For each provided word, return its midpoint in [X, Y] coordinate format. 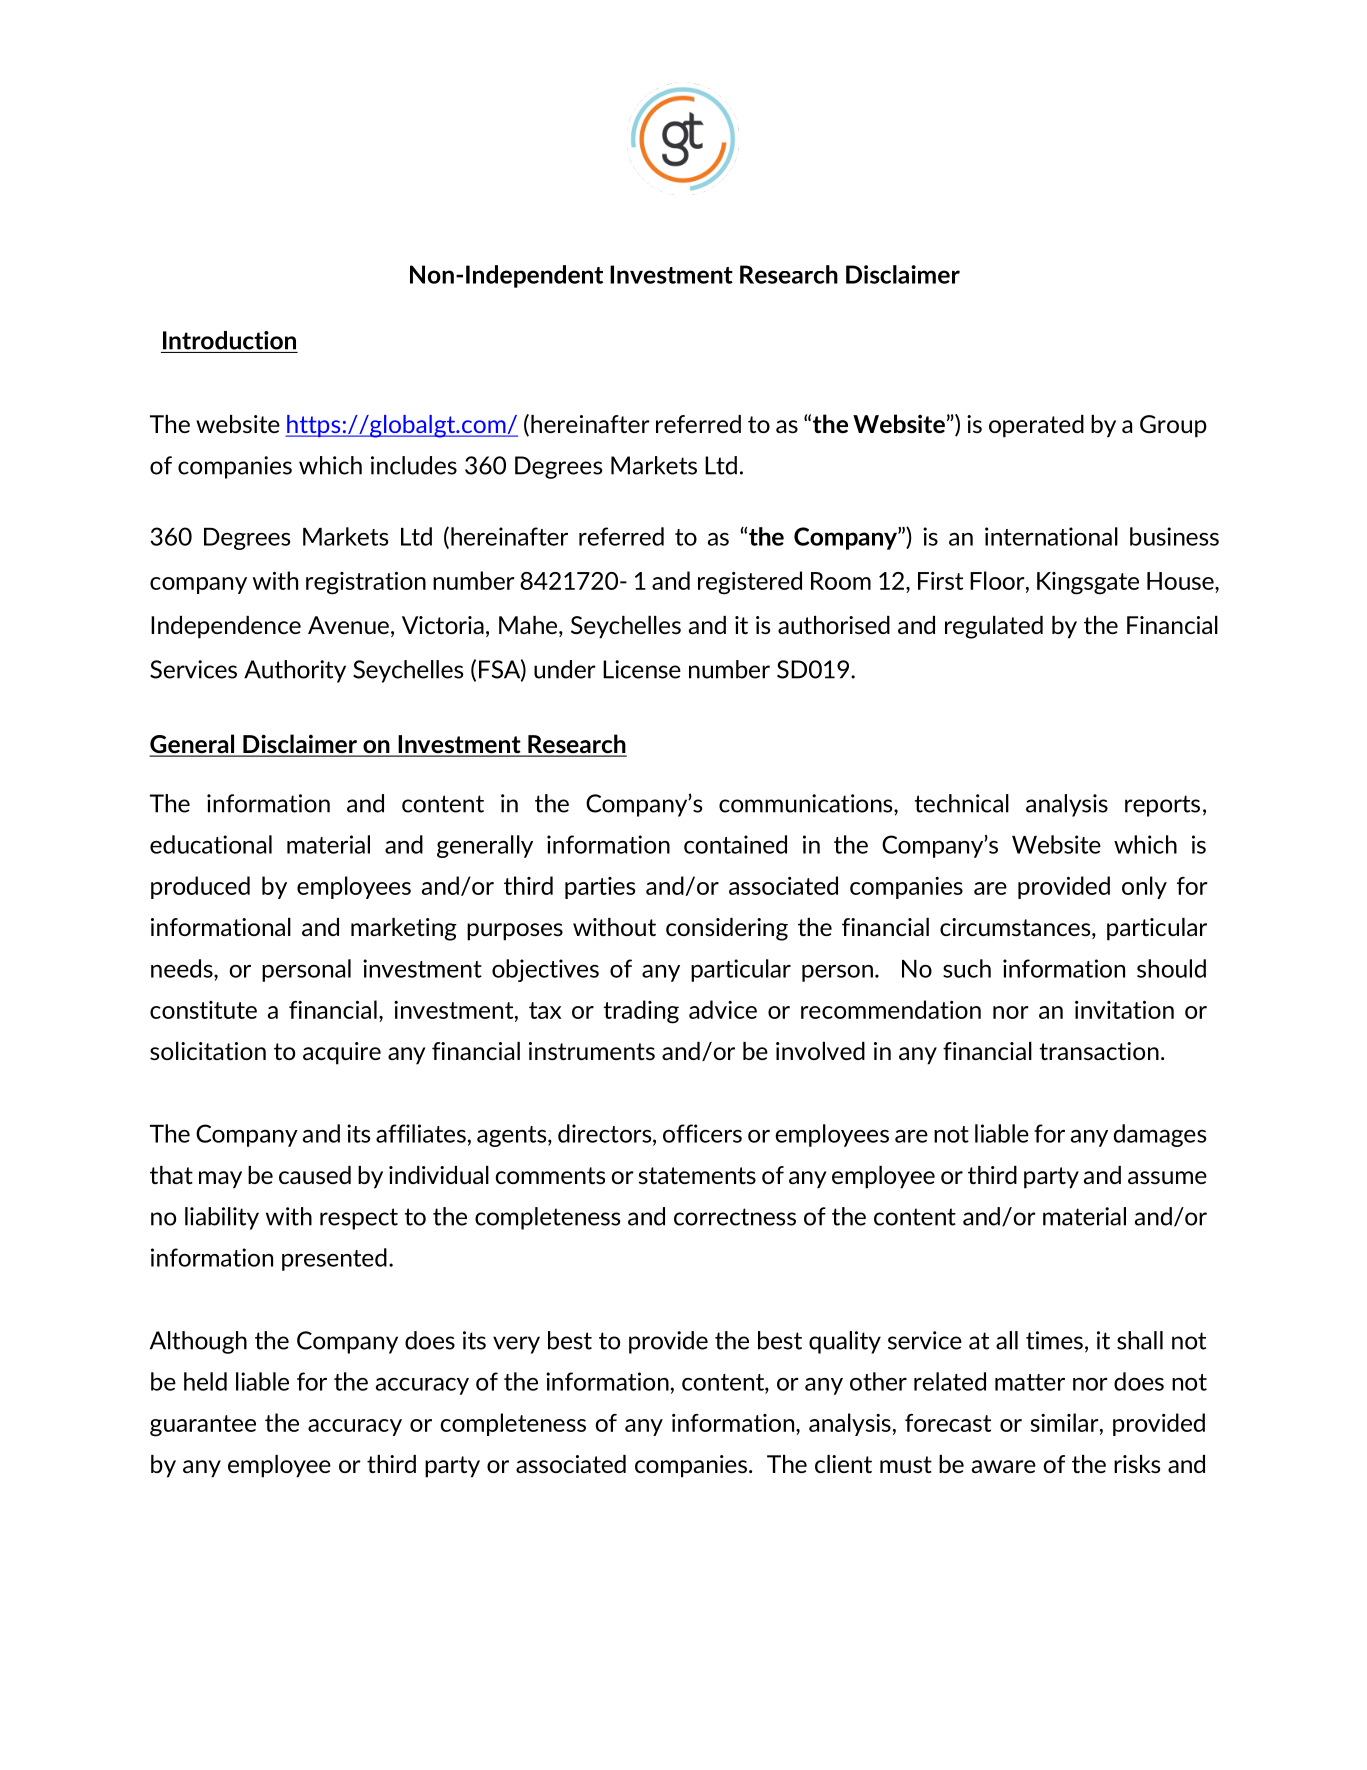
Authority [295, 671]
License [642, 669]
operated [1036, 426]
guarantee [203, 1426]
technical [962, 803]
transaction [1099, 1051]
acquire [342, 1053]
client [843, 1464]
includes [414, 465]
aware [1004, 1466]
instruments [592, 1051]
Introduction [229, 340]
